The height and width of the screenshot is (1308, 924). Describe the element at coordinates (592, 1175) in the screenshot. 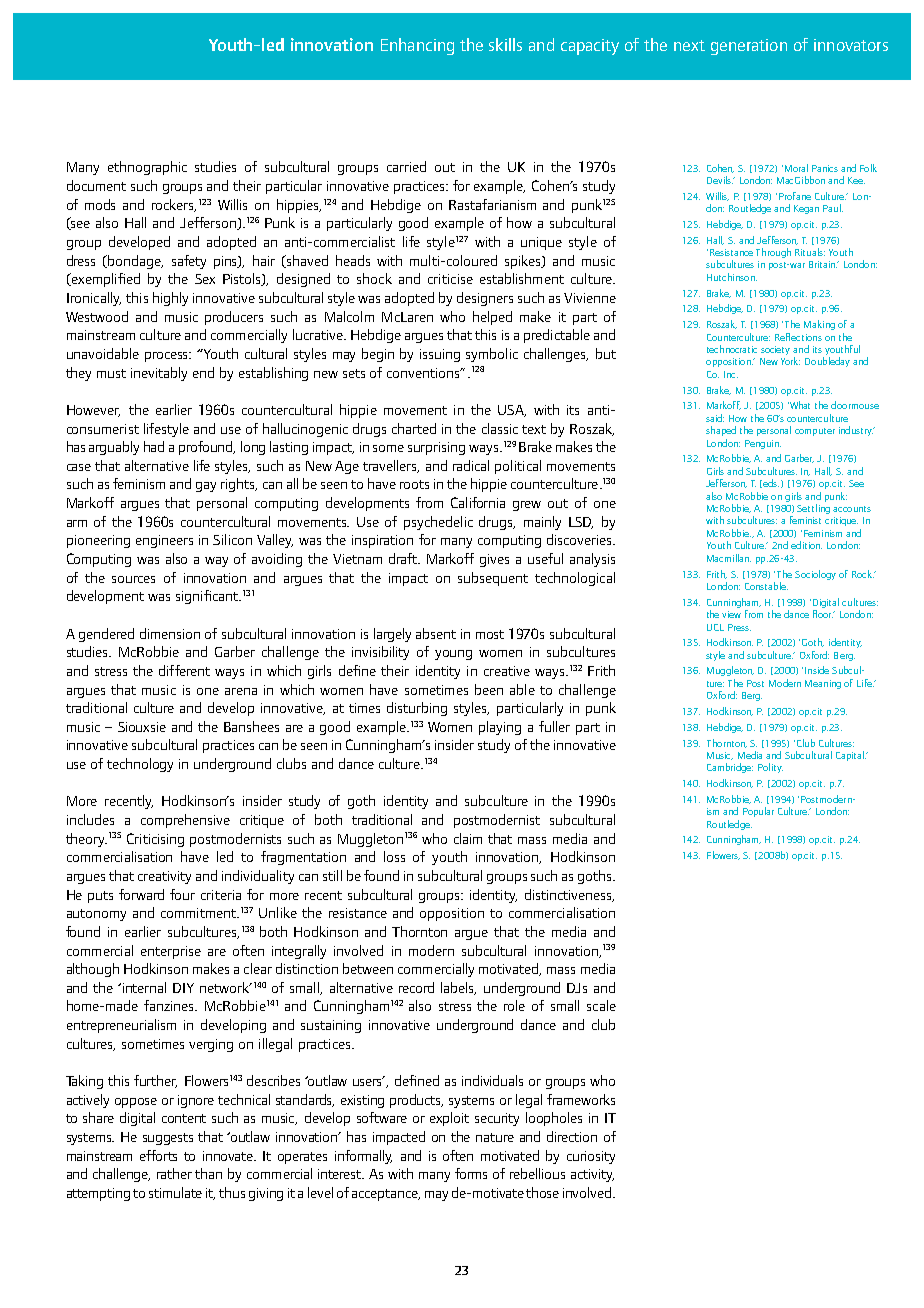

I see `activity` at that location.
